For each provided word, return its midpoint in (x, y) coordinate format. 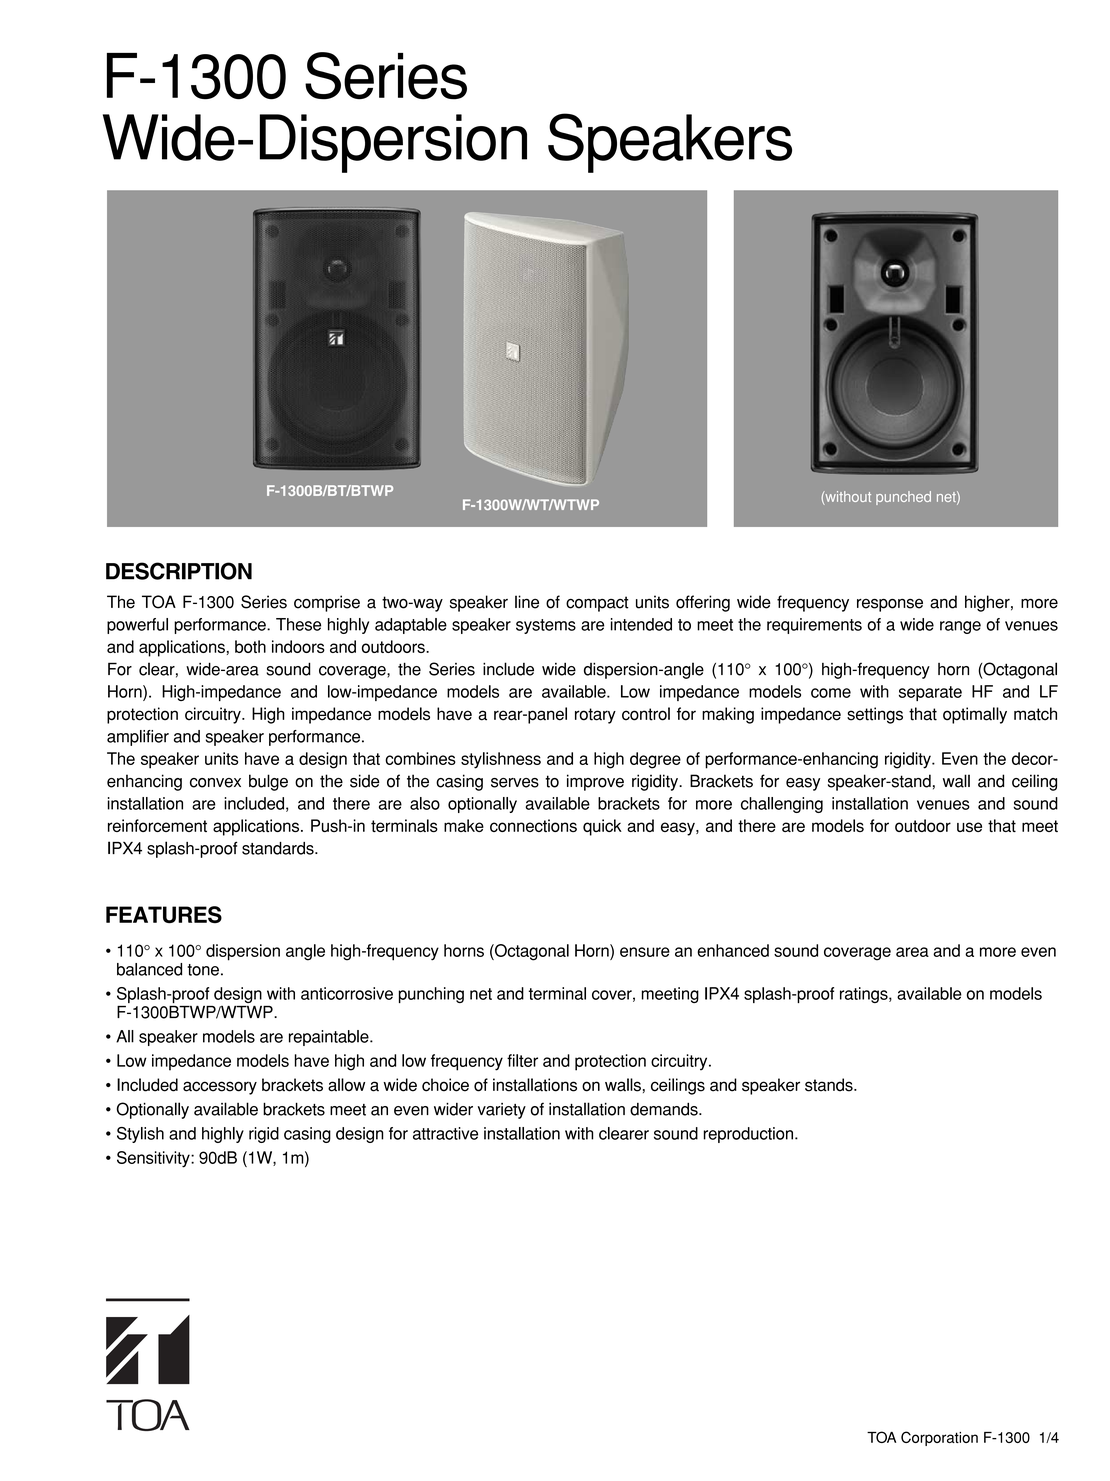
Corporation (939, 1438)
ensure (645, 952)
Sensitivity (154, 1159)
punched (903, 498)
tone (203, 970)
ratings (865, 995)
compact (597, 604)
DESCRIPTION (179, 571)
